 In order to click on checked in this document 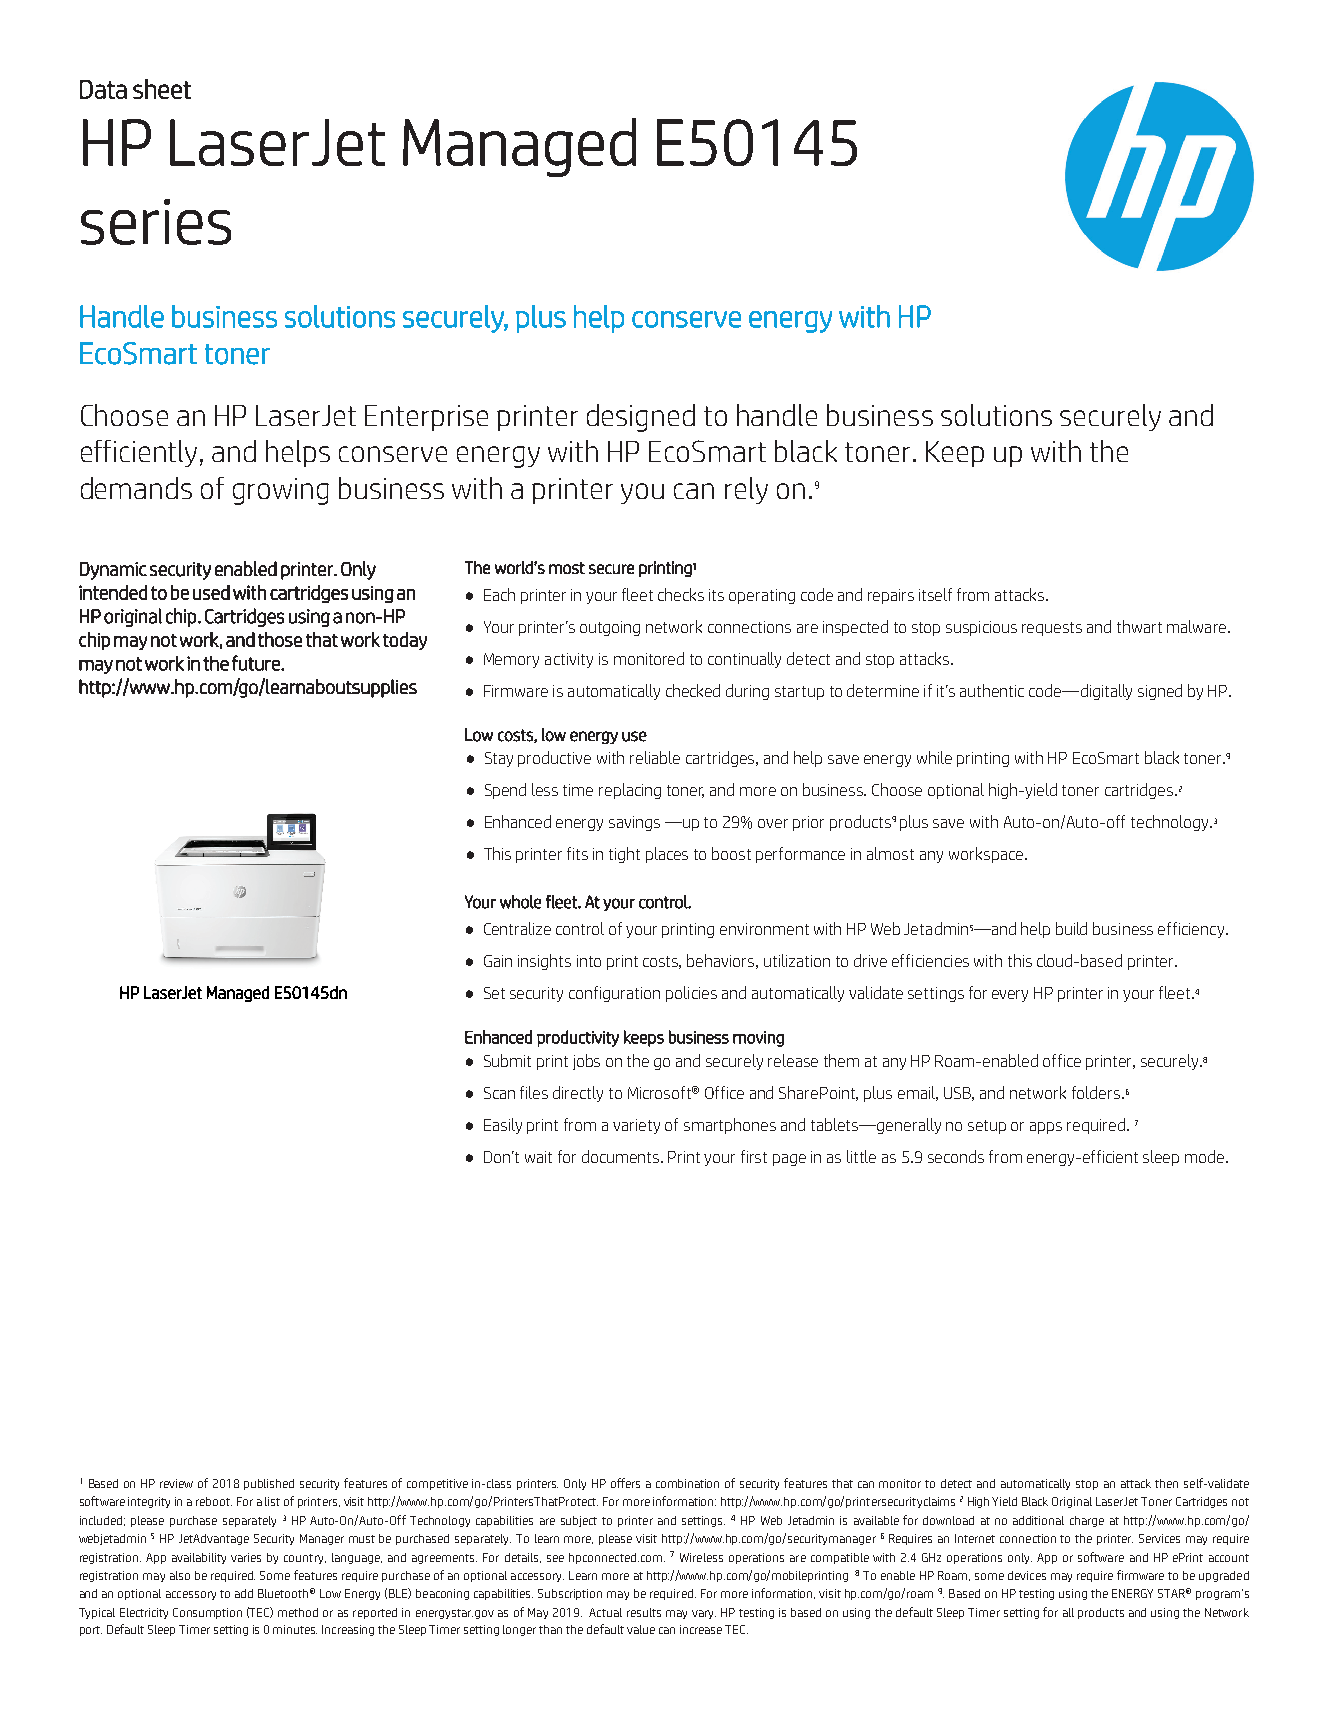, I will do `click(693, 690)`.
